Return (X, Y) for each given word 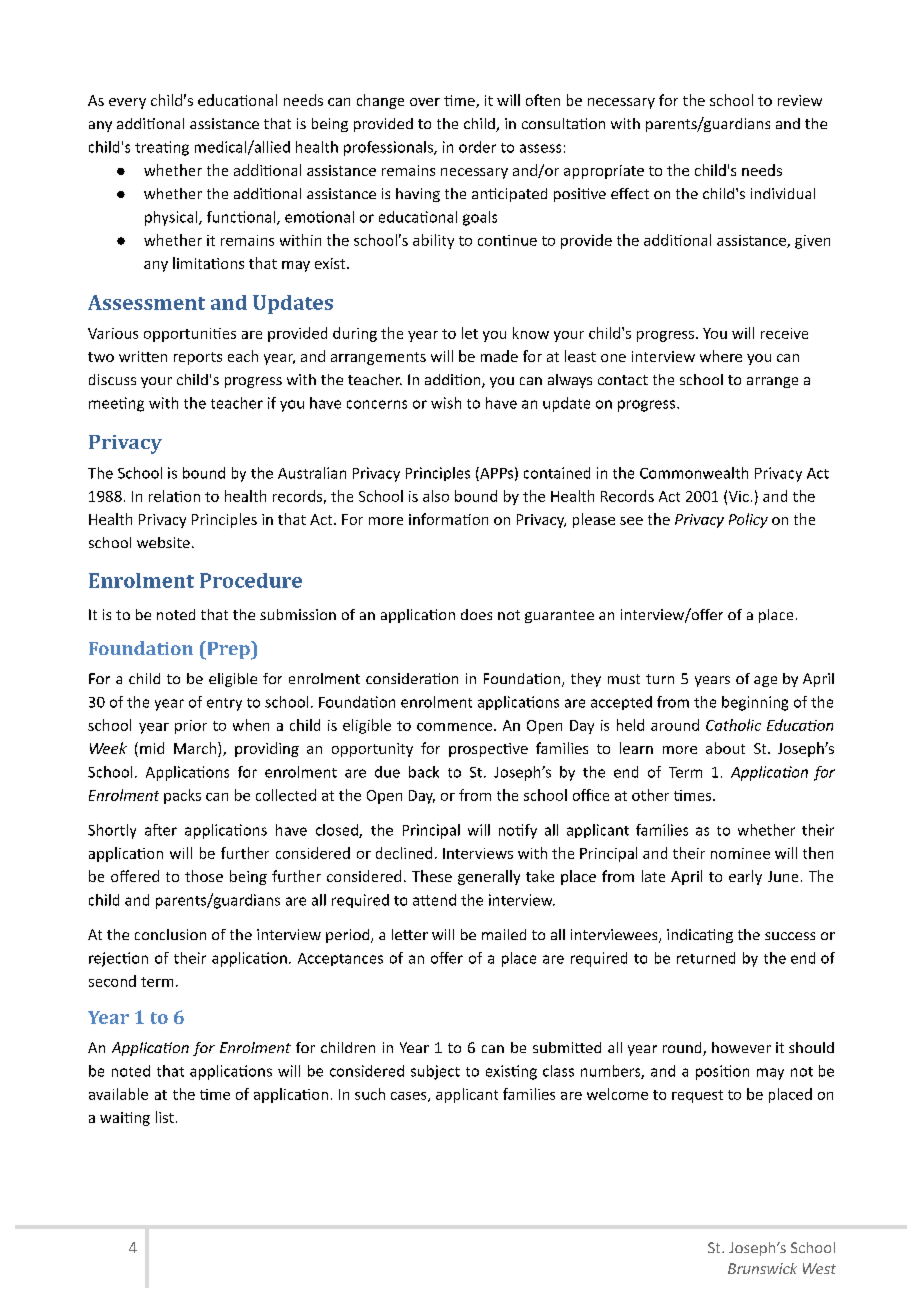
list (165, 1117)
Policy (748, 520)
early (745, 877)
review (800, 100)
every (127, 103)
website (163, 542)
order (477, 147)
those (204, 876)
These (432, 876)
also (436, 496)
